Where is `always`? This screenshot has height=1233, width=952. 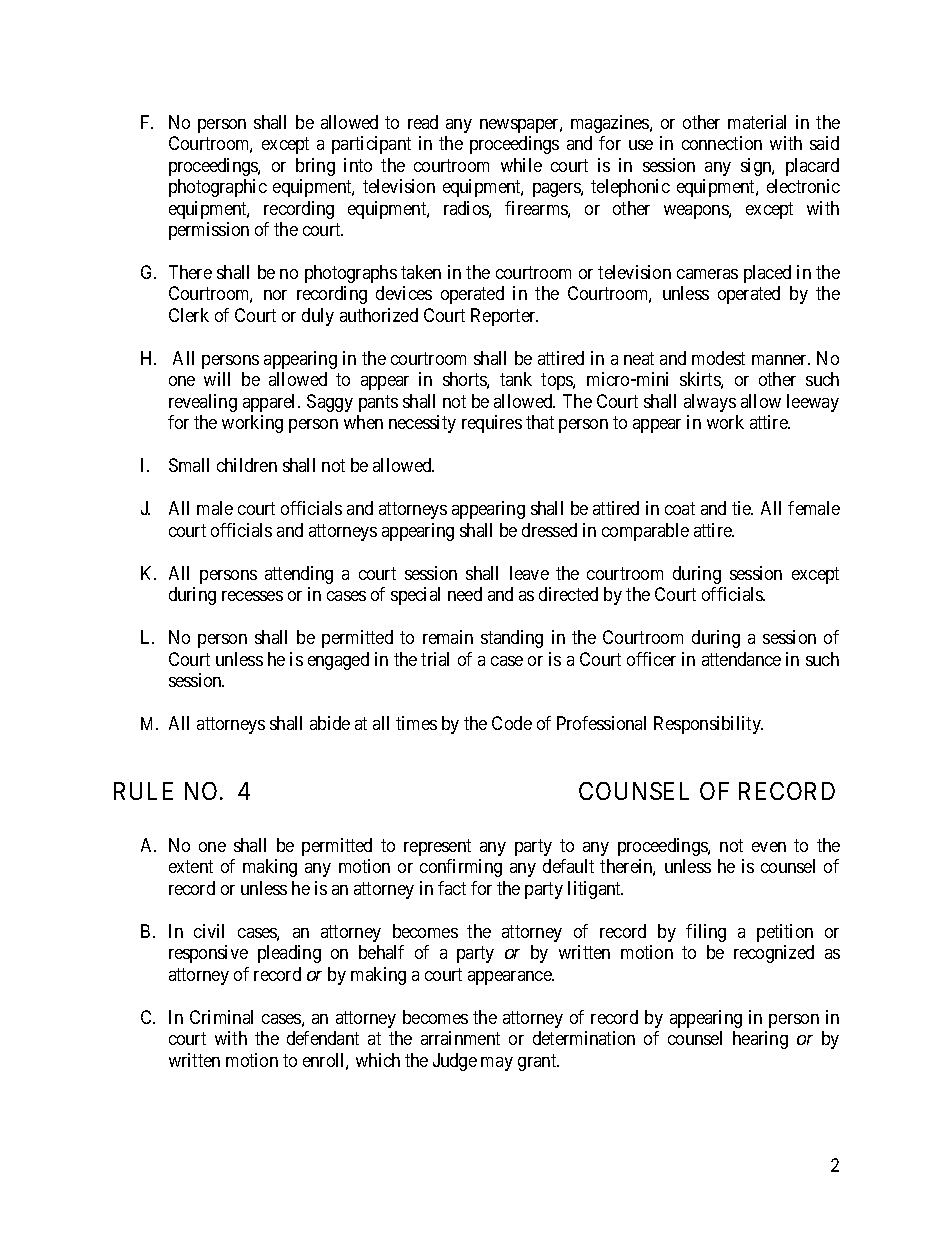 always is located at coordinates (710, 403).
